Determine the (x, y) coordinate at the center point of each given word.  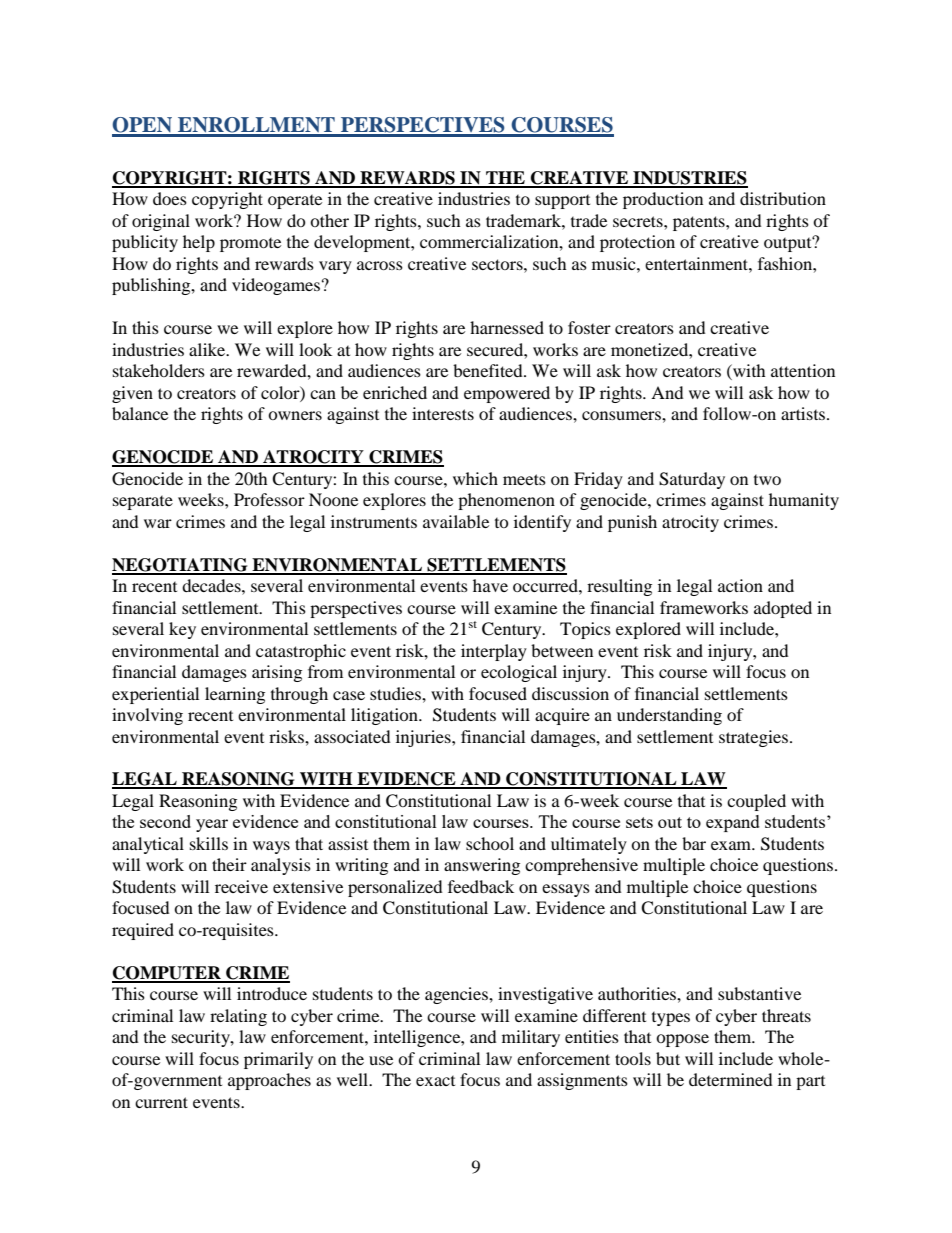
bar (694, 843)
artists (804, 413)
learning (235, 695)
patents (700, 223)
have (490, 585)
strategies (753, 738)
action (740, 585)
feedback (481, 886)
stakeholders (159, 370)
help (199, 243)
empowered (507, 394)
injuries (424, 738)
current (161, 1102)
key (182, 630)
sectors (498, 264)
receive (241, 886)
